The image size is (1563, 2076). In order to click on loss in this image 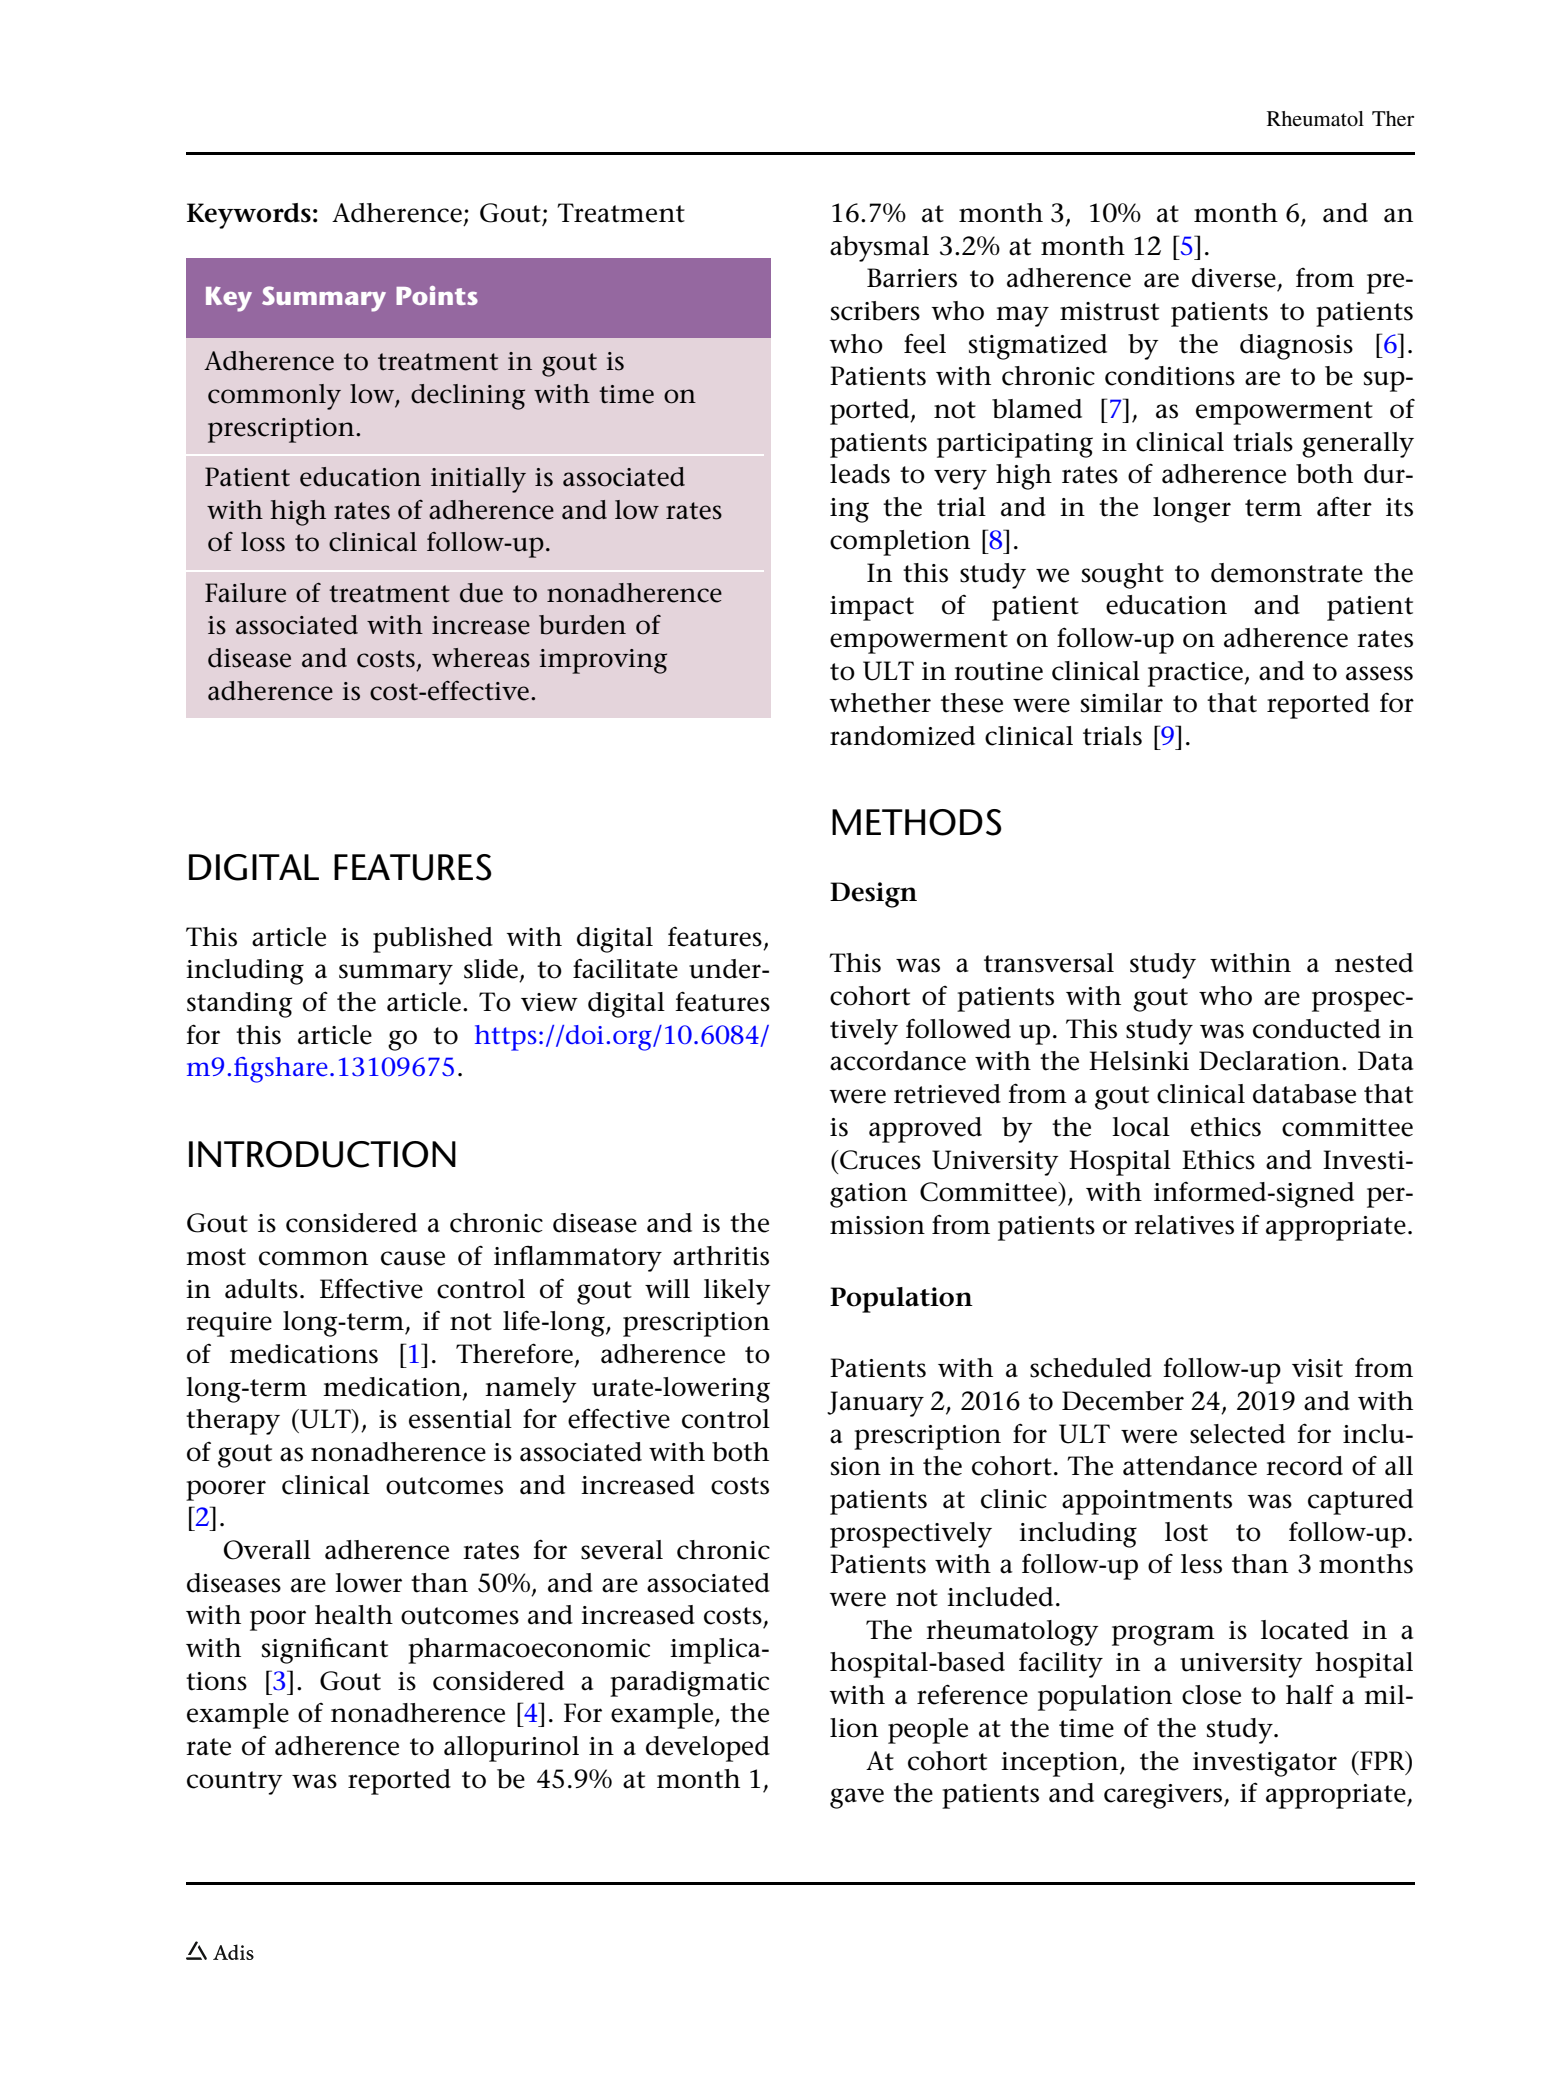, I will do `click(263, 542)`.
